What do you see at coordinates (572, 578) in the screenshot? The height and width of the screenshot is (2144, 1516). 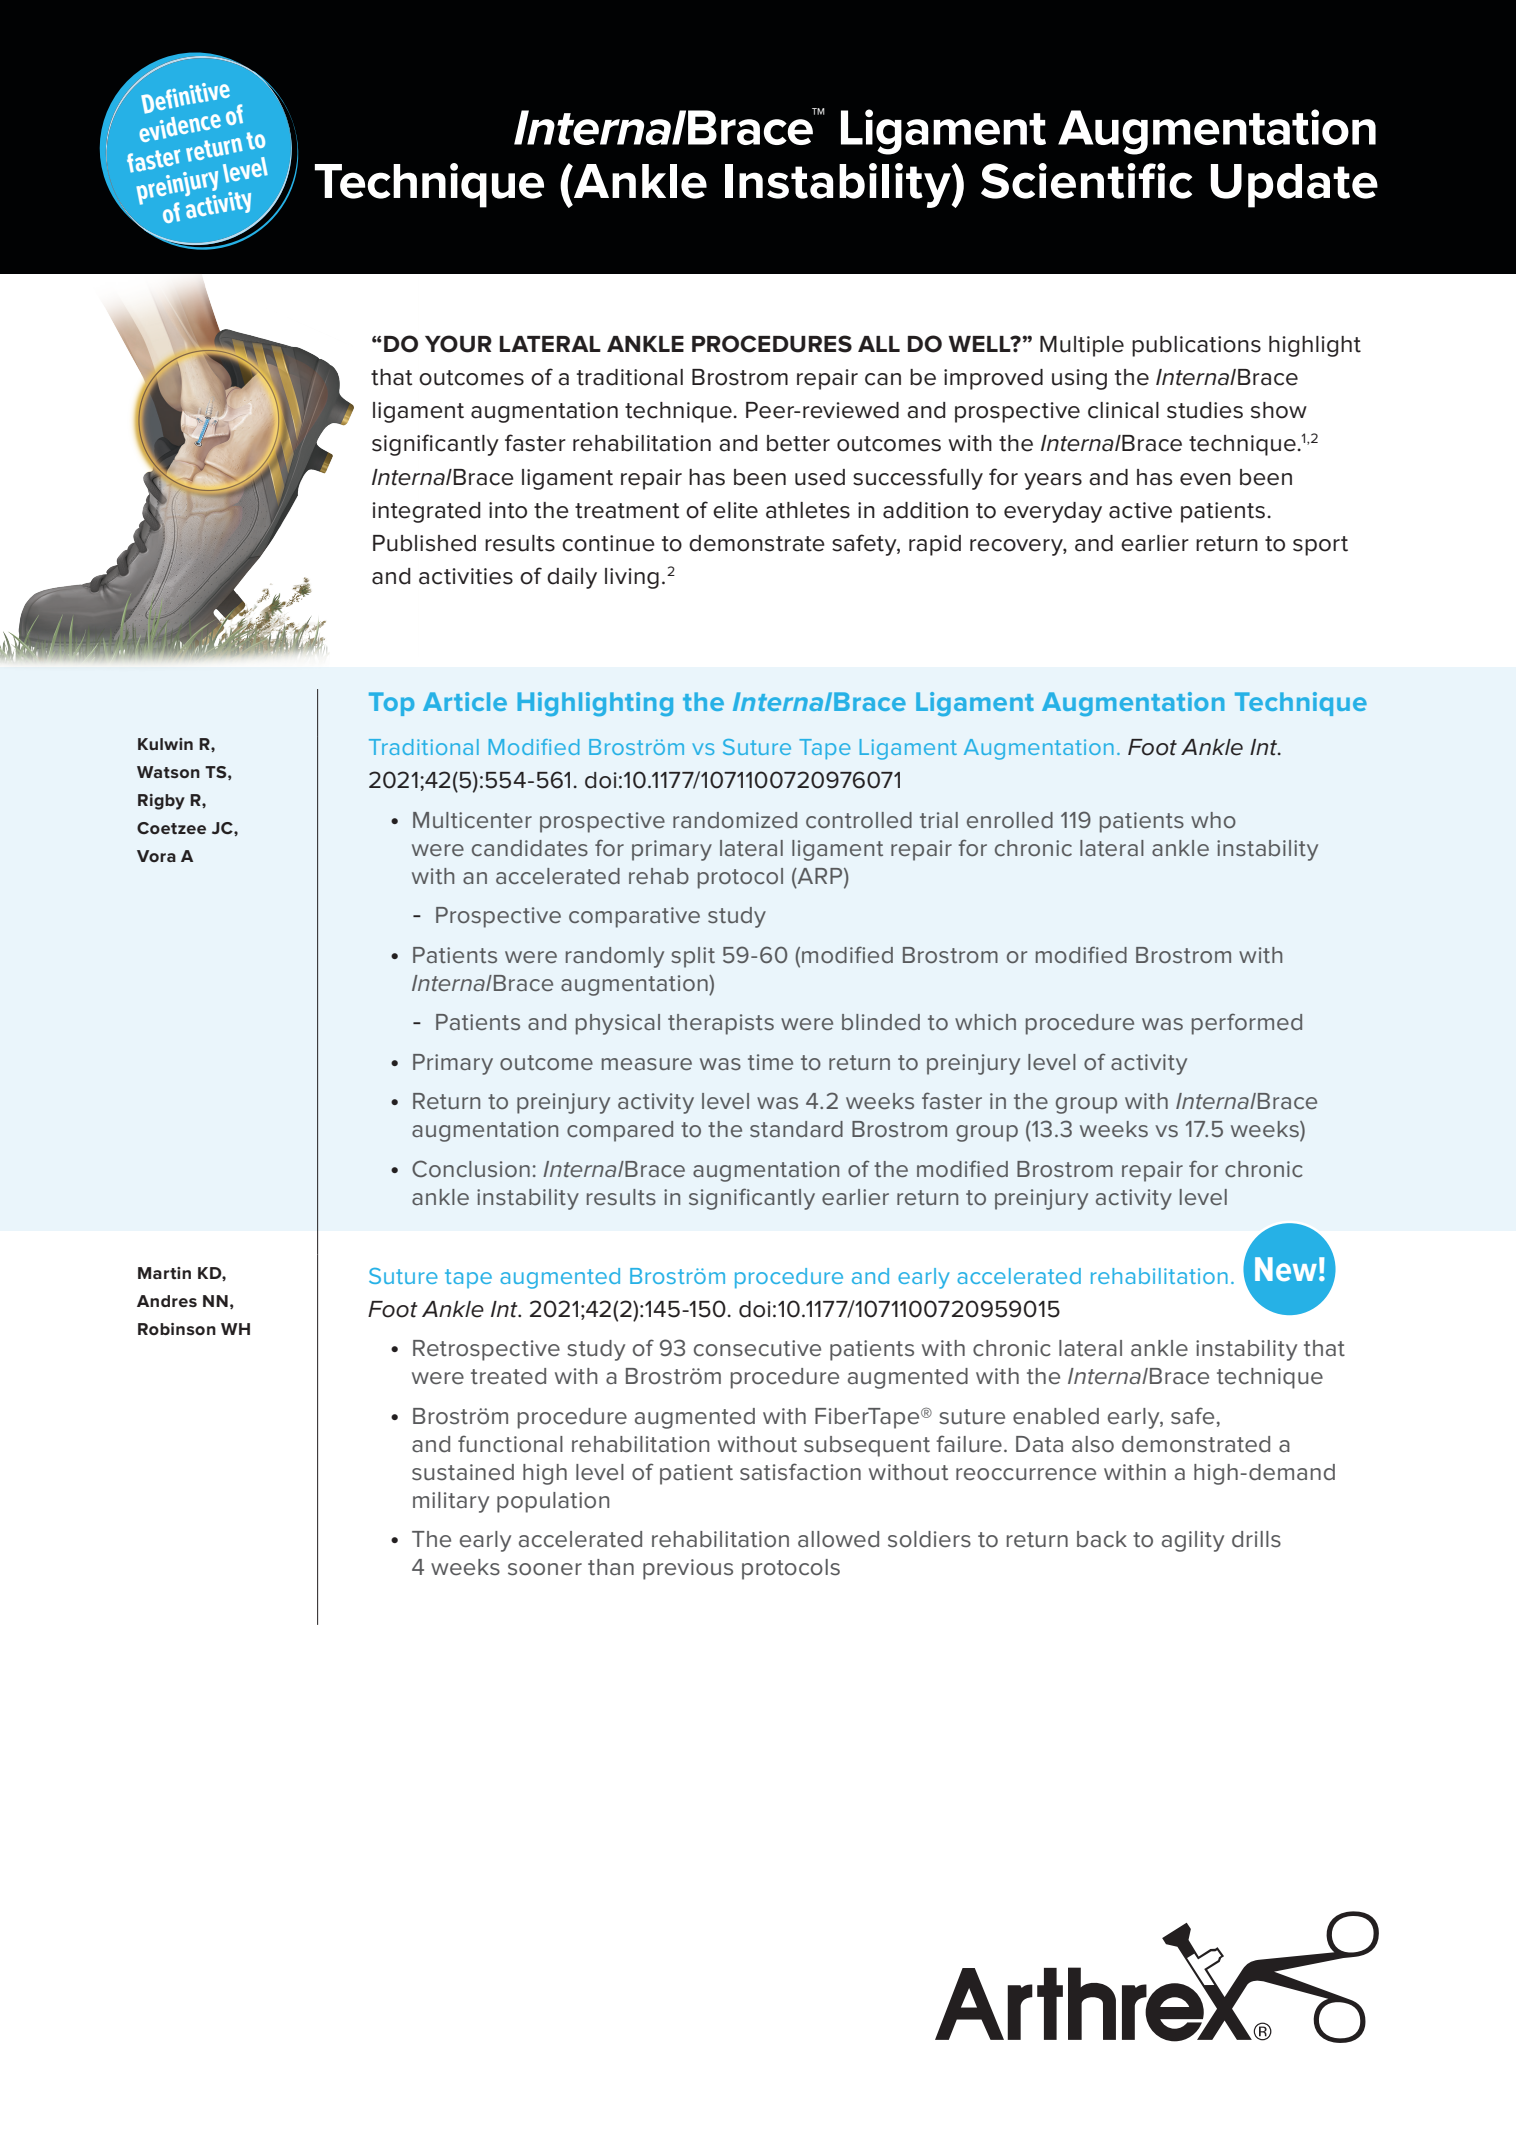 I see `daily` at bounding box center [572, 578].
